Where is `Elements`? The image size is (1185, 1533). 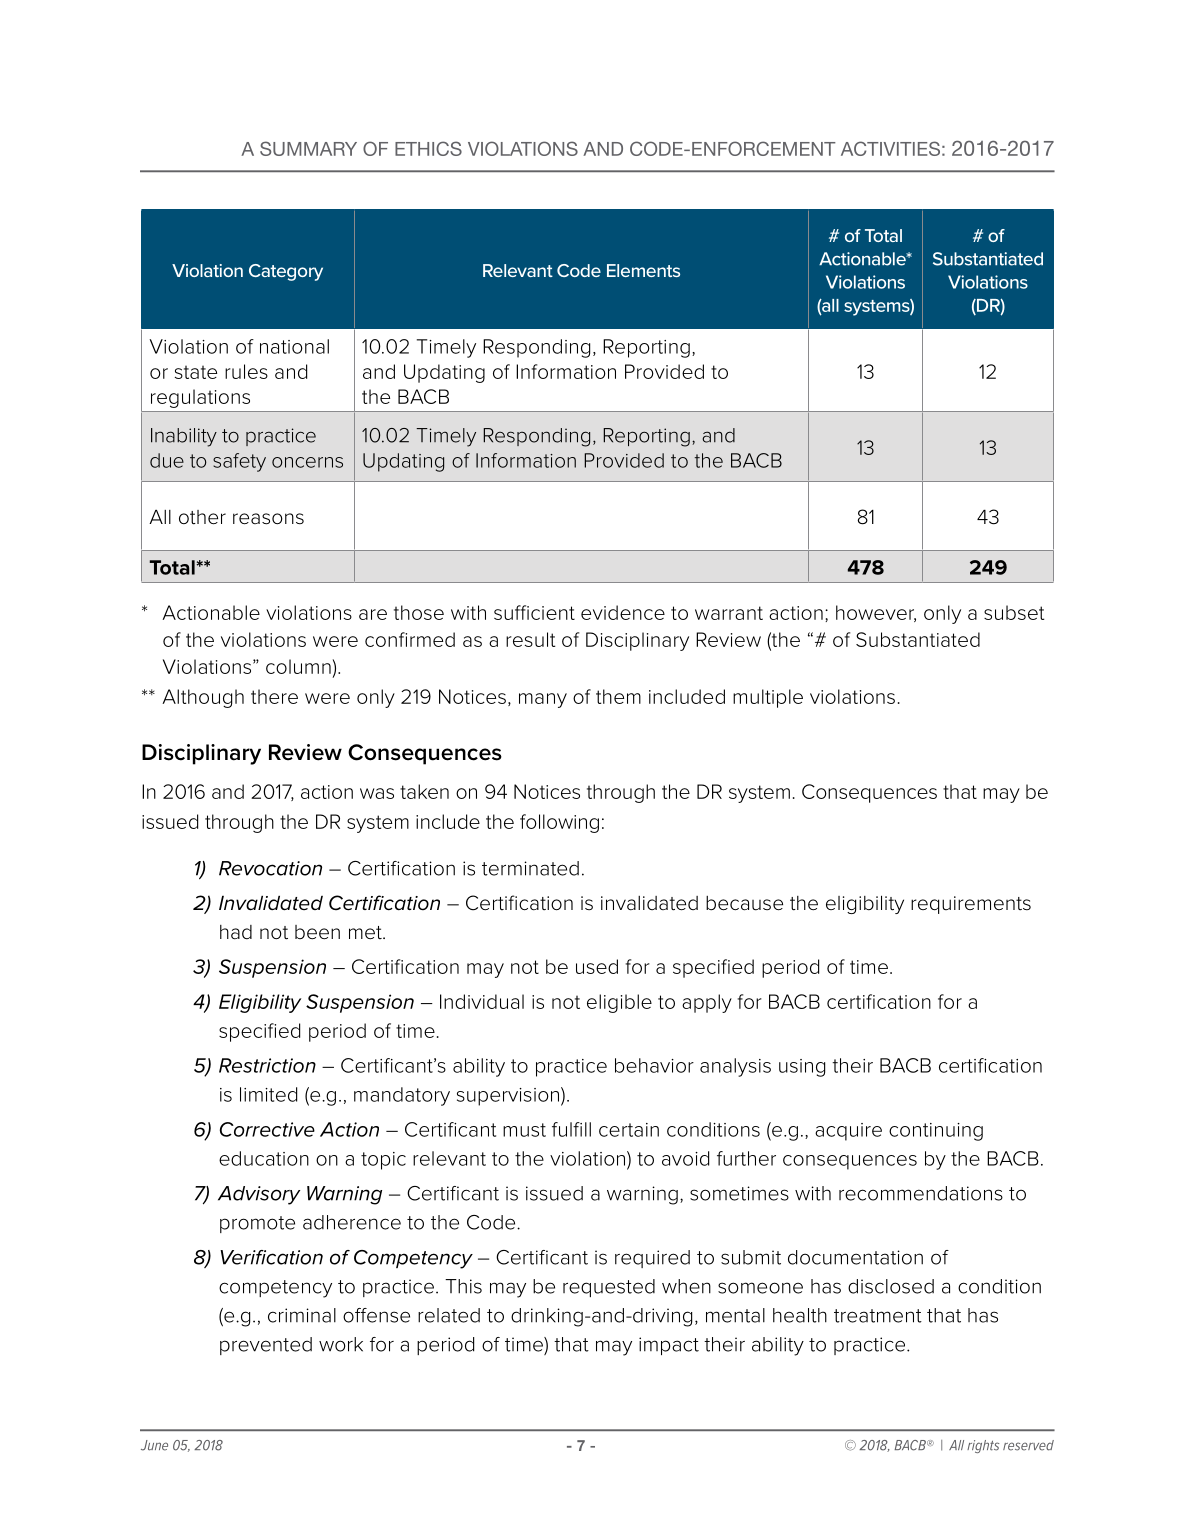
Elements is located at coordinates (643, 270).
